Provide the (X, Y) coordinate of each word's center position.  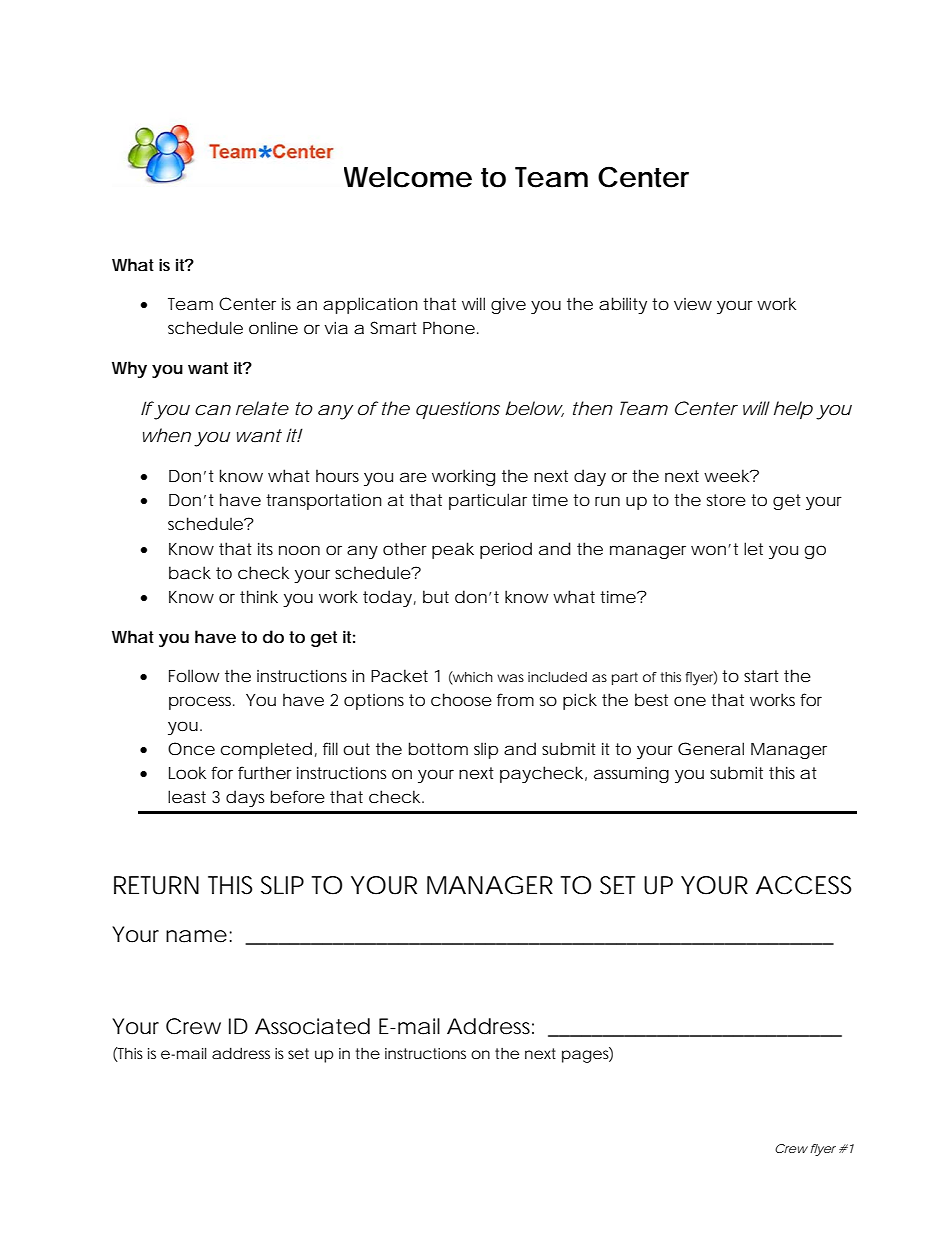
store (726, 500)
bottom (438, 748)
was (510, 678)
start (761, 676)
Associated (312, 1026)
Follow (194, 675)
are (413, 477)
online (273, 327)
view (693, 304)
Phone (449, 327)
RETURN (156, 885)
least (187, 796)
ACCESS (804, 885)
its (265, 549)
